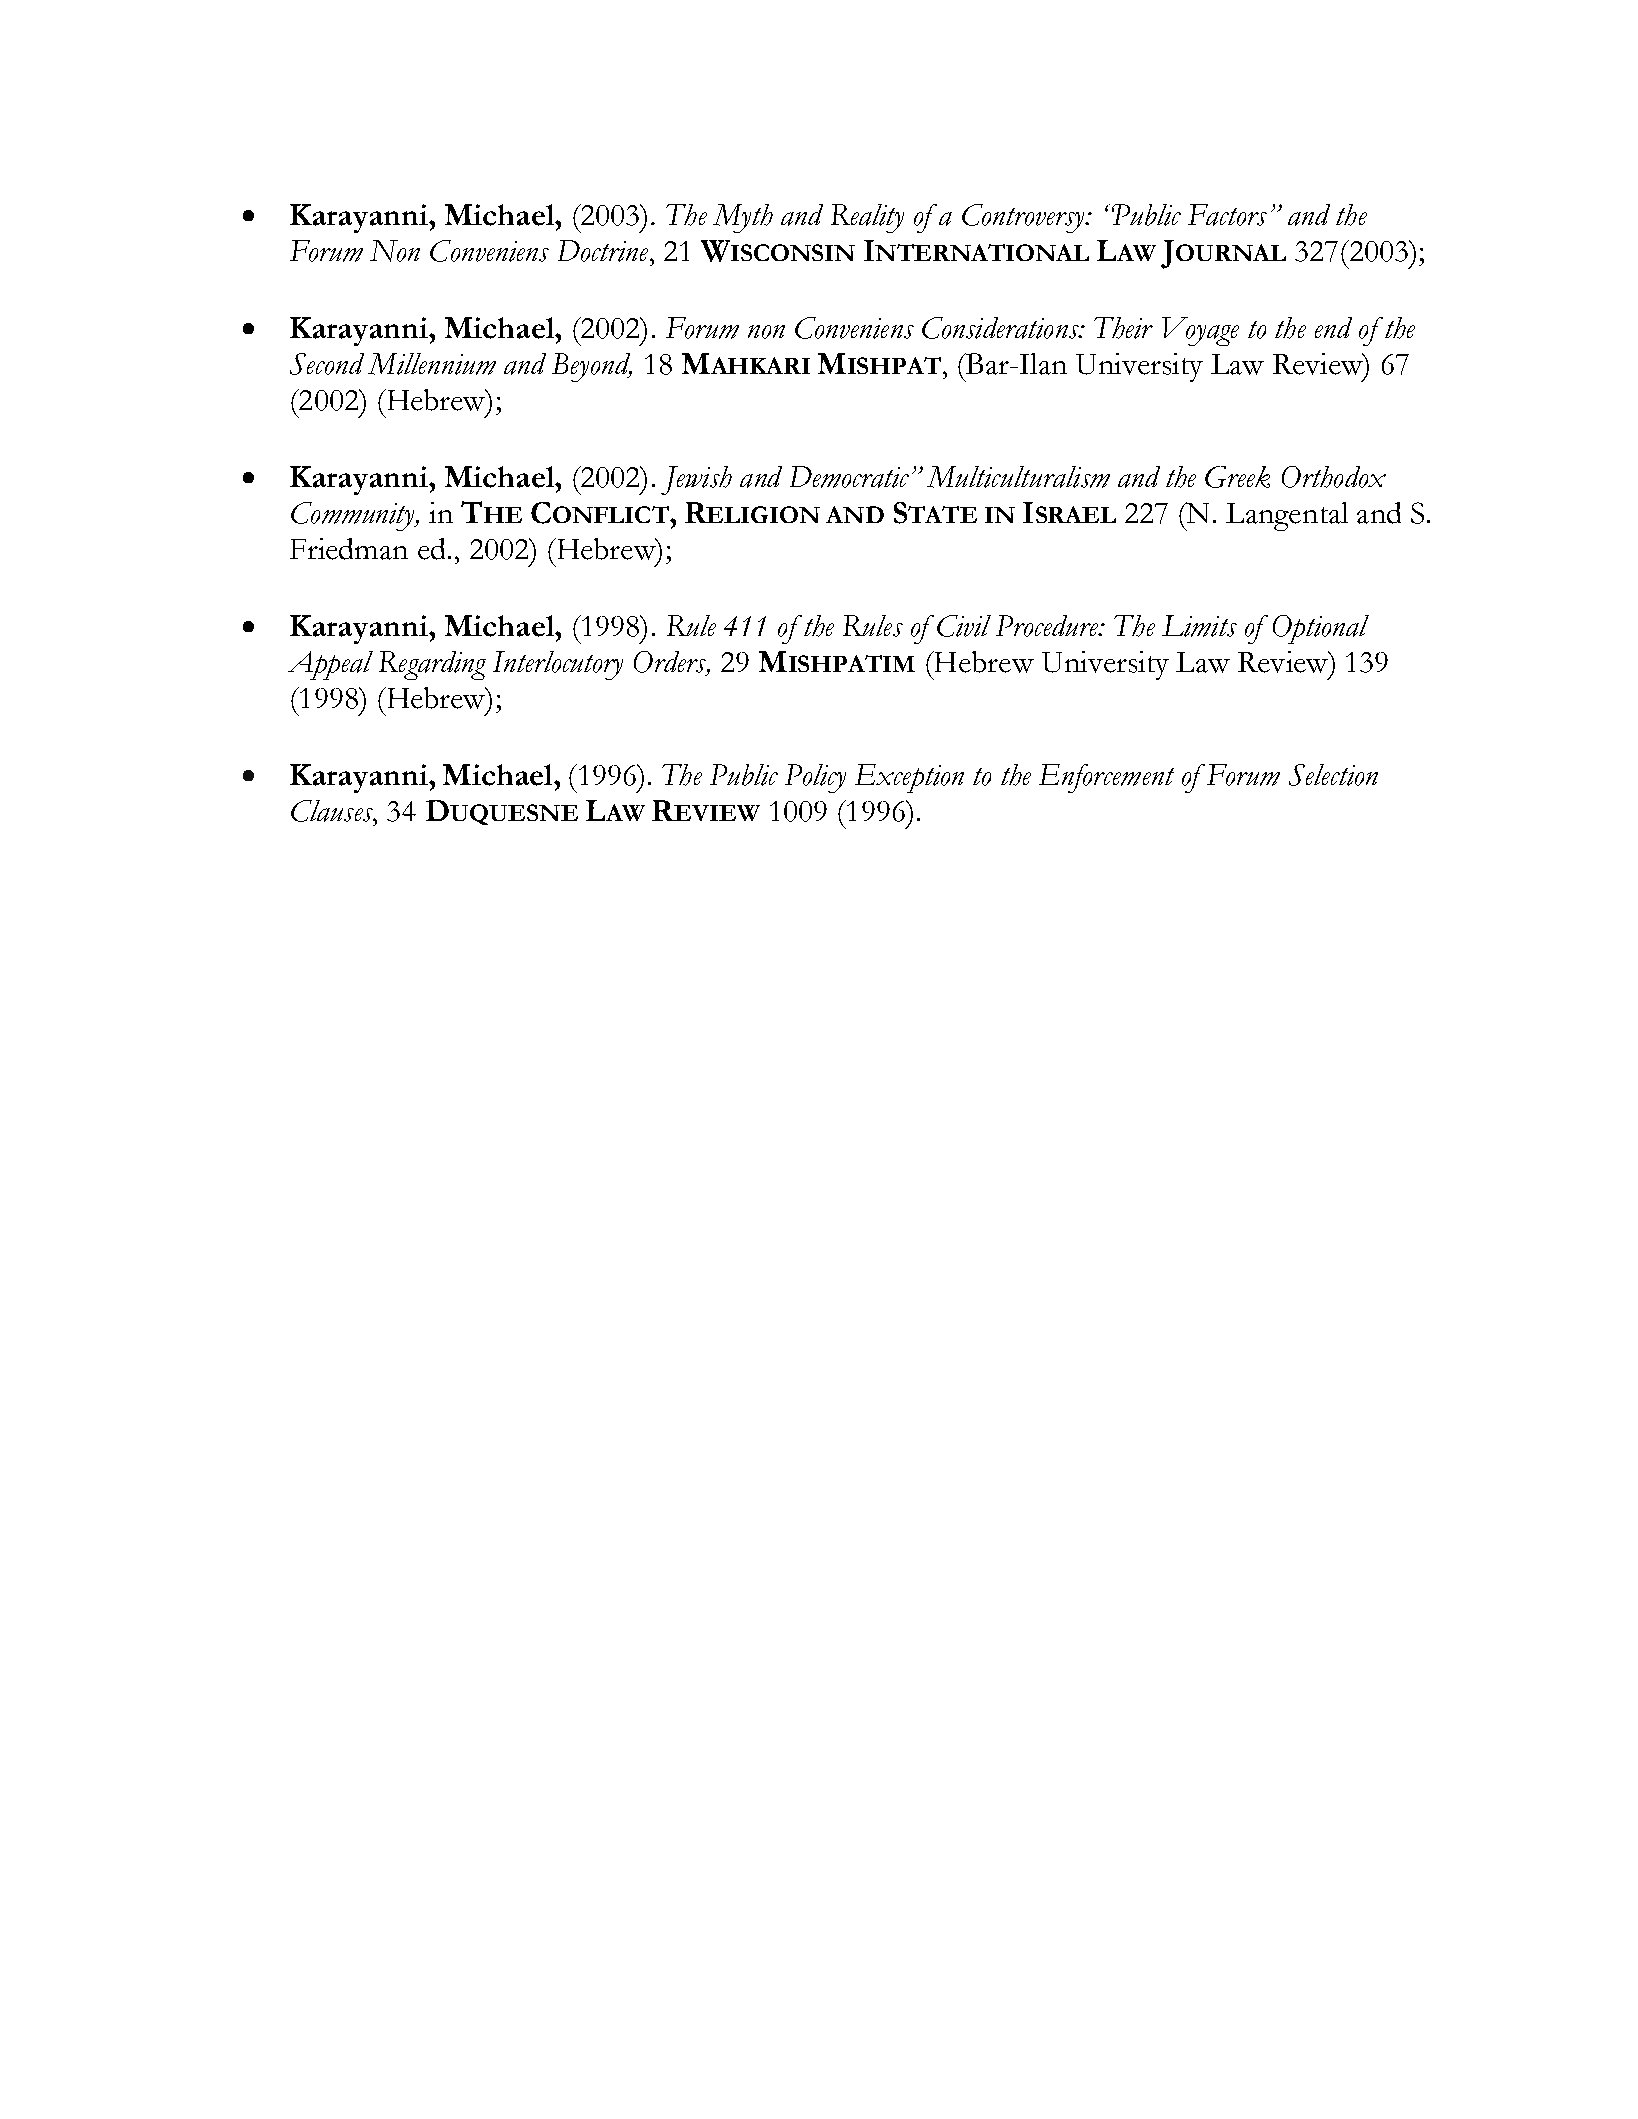  I want to click on Clauses, so click(333, 811).
